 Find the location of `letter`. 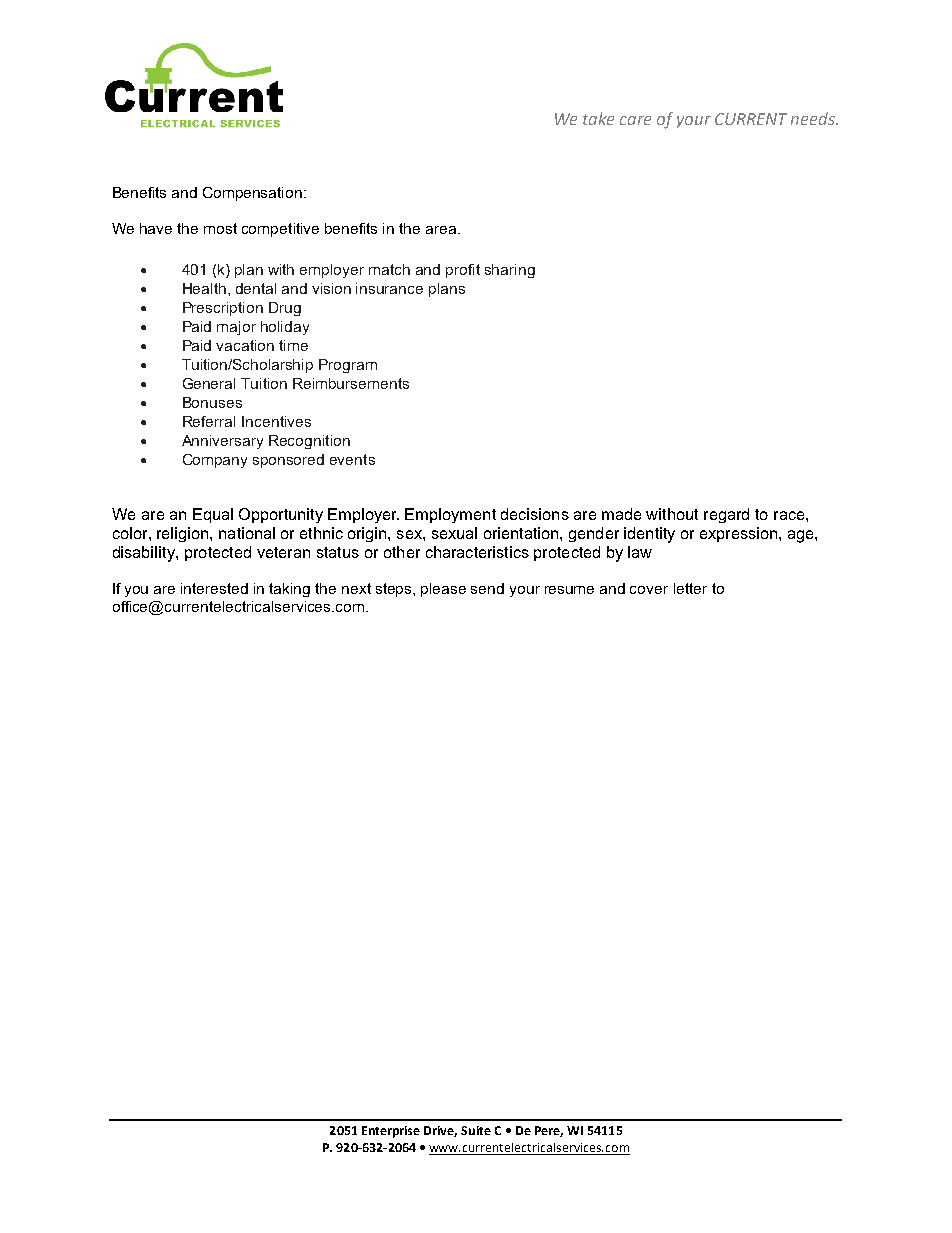

letter is located at coordinates (690, 588).
